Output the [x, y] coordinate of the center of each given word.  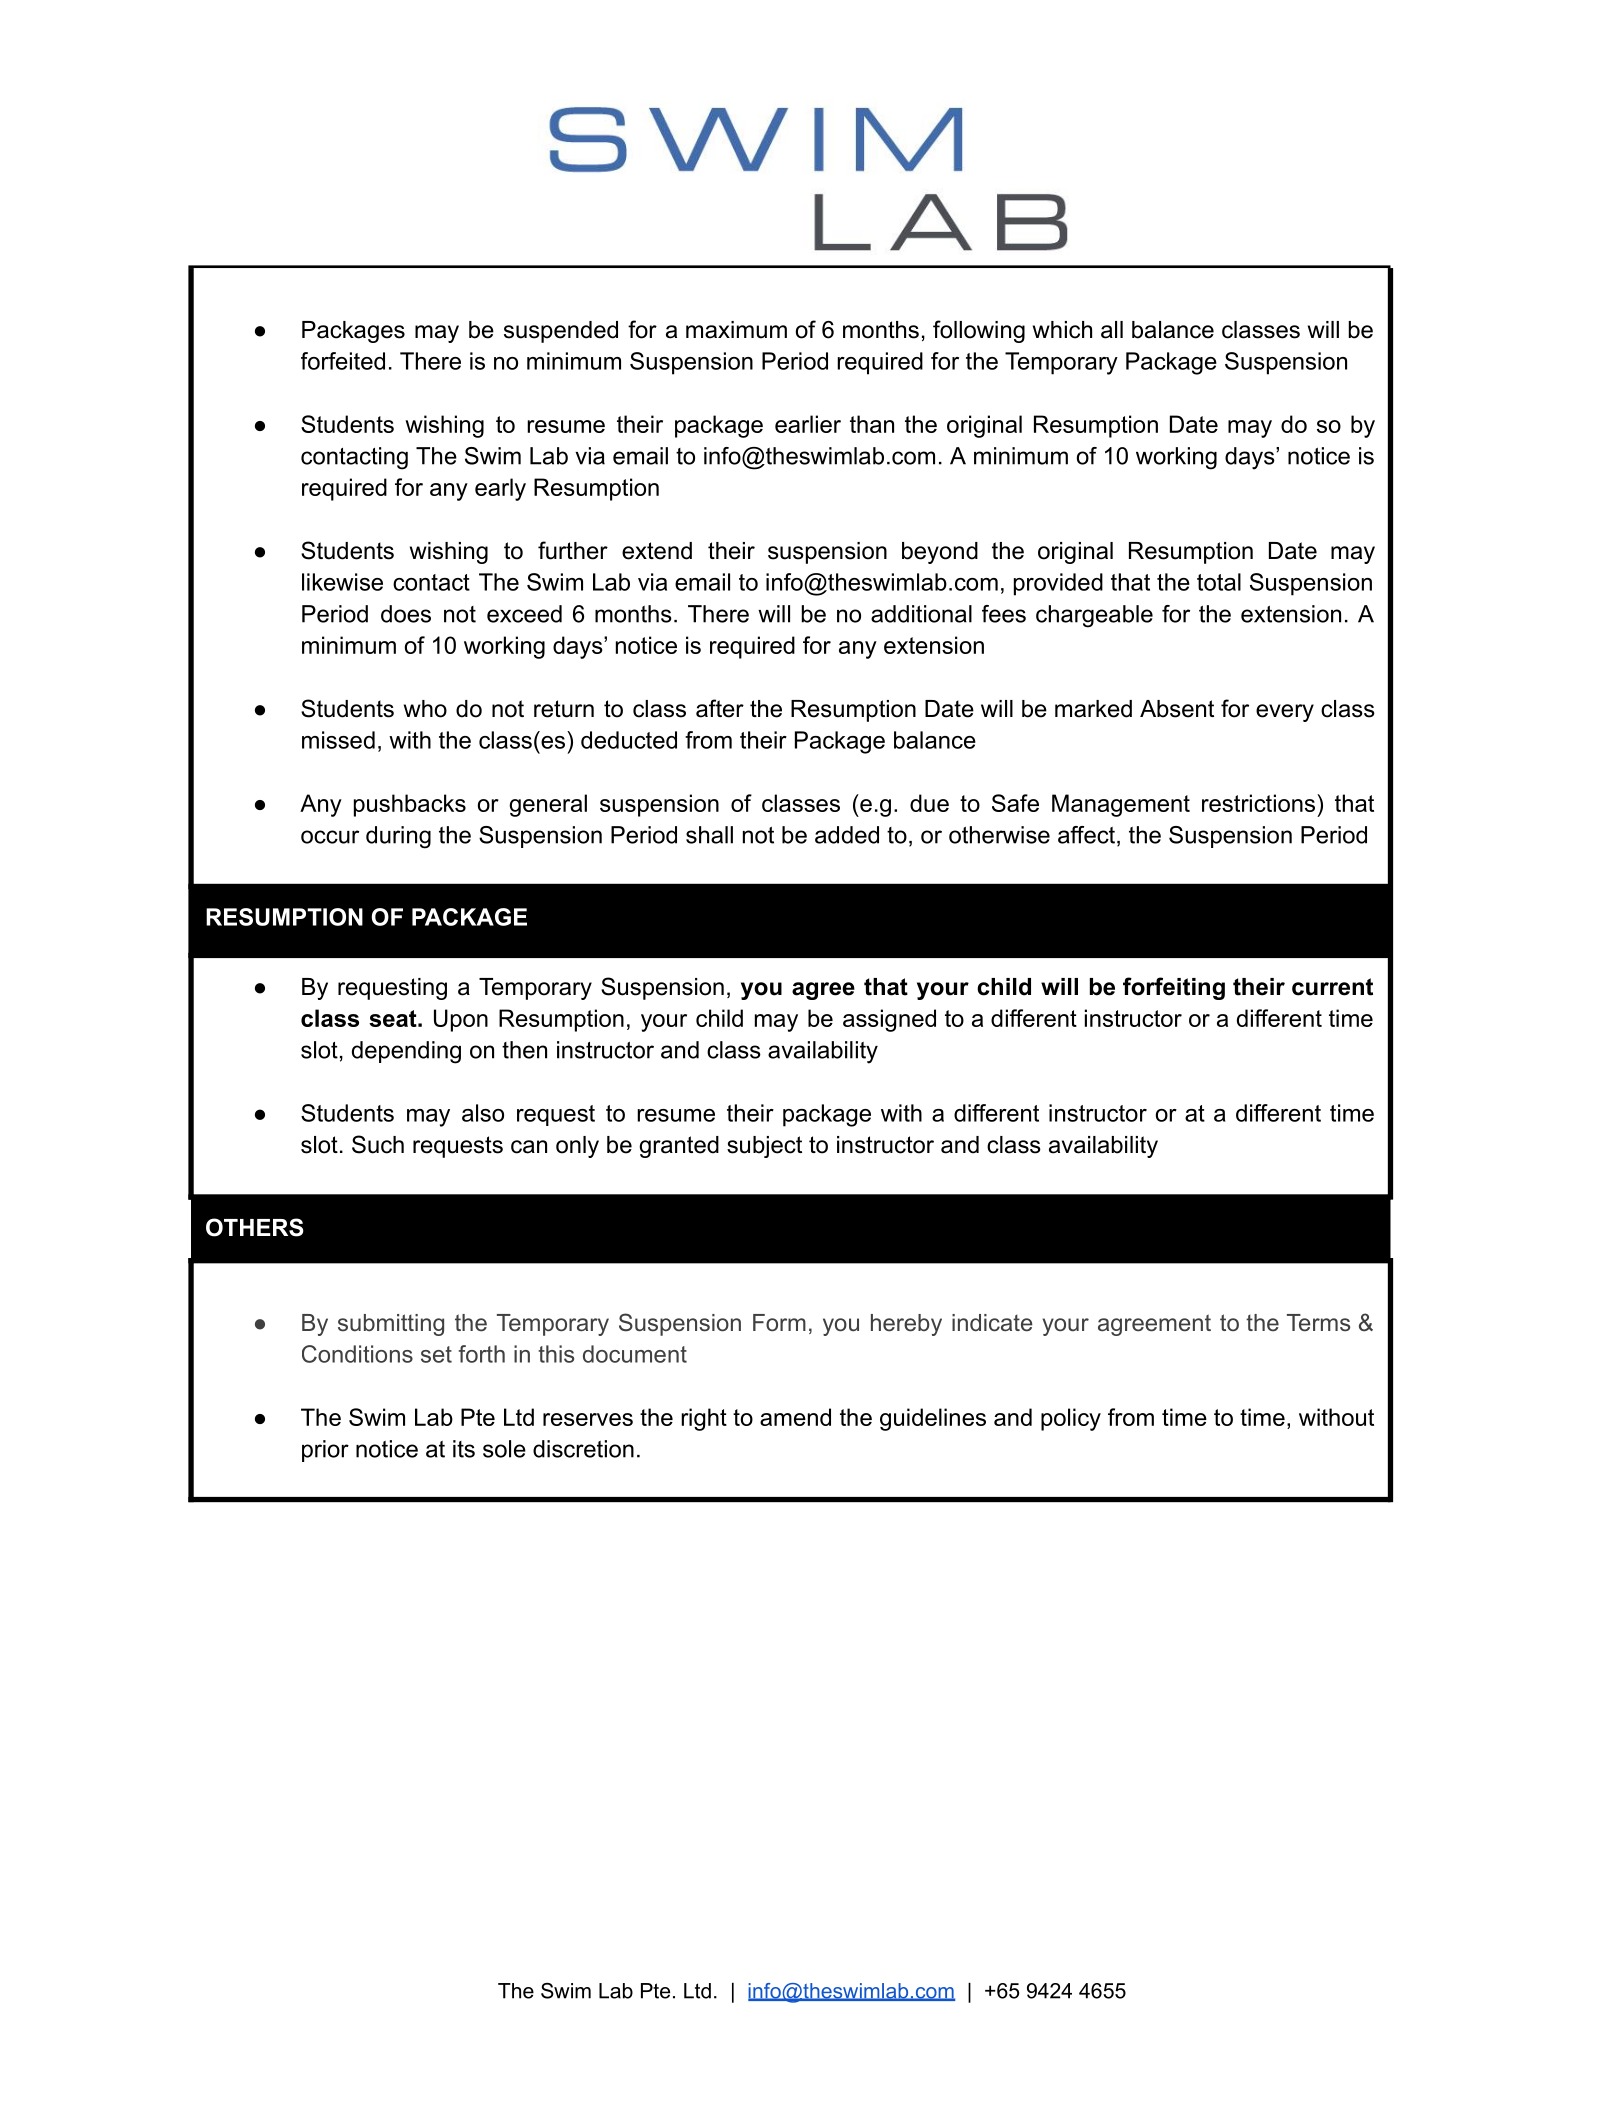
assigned [889, 1020]
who [425, 709]
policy [1071, 1419]
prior [325, 1451]
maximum [736, 330]
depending [406, 1052]
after [720, 708]
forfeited [343, 361]
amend [795, 1417]
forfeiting [1174, 988]
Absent [1177, 709]
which [1062, 330]
